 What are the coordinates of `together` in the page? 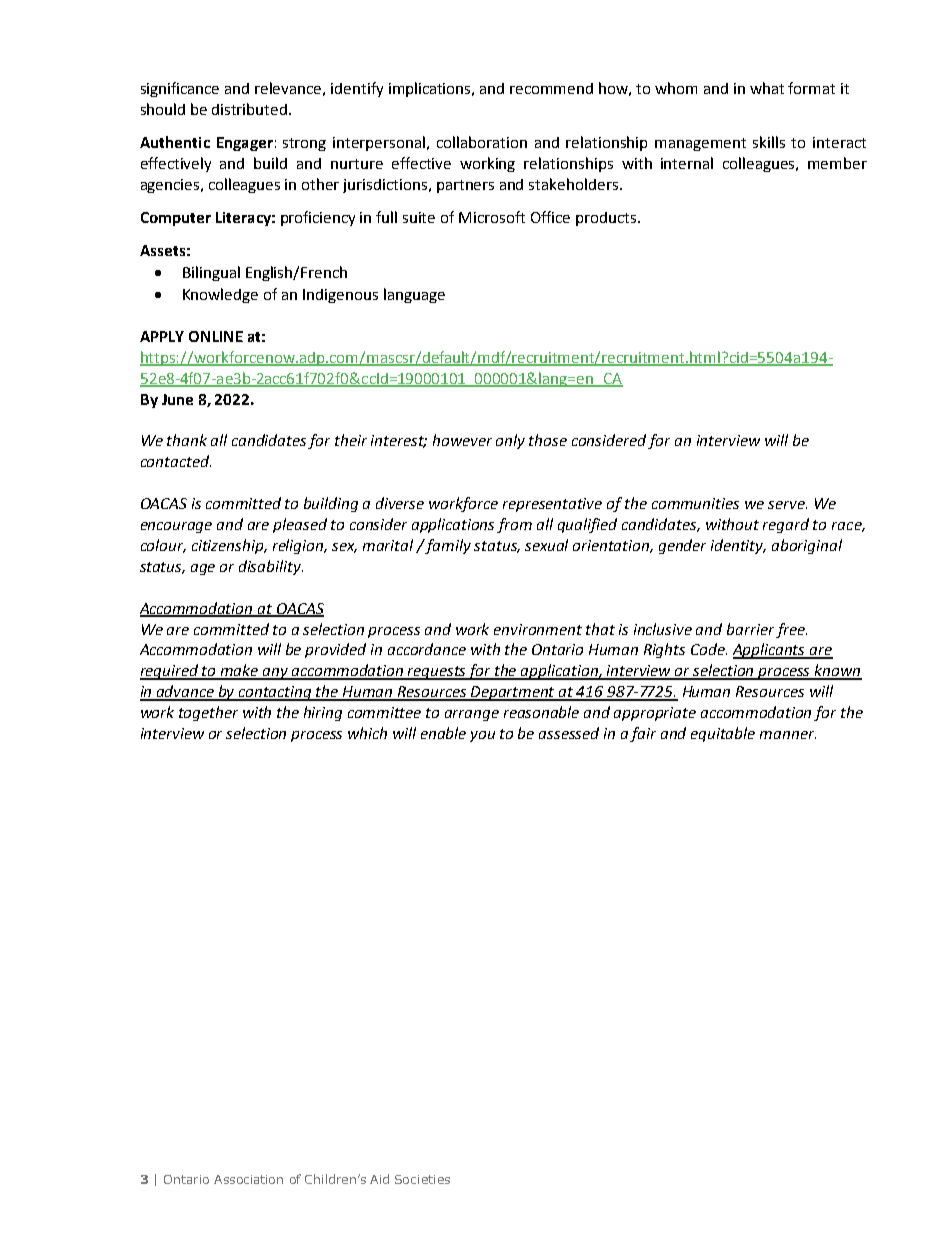 It's located at (208, 713).
